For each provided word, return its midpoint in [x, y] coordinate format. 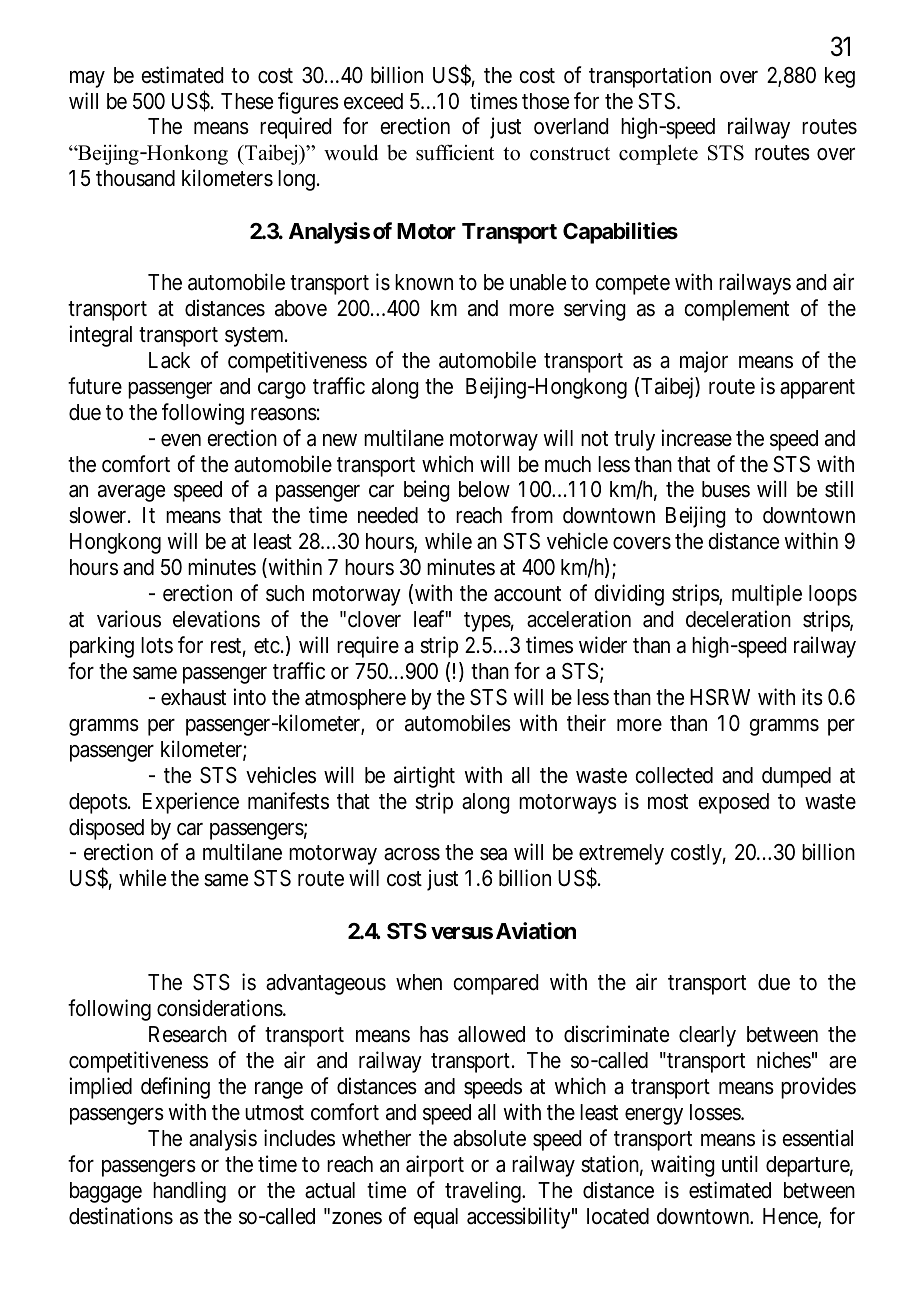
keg [840, 77]
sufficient [455, 152]
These [247, 101]
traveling [484, 1192]
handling [189, 1192]
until [740, 1163]
